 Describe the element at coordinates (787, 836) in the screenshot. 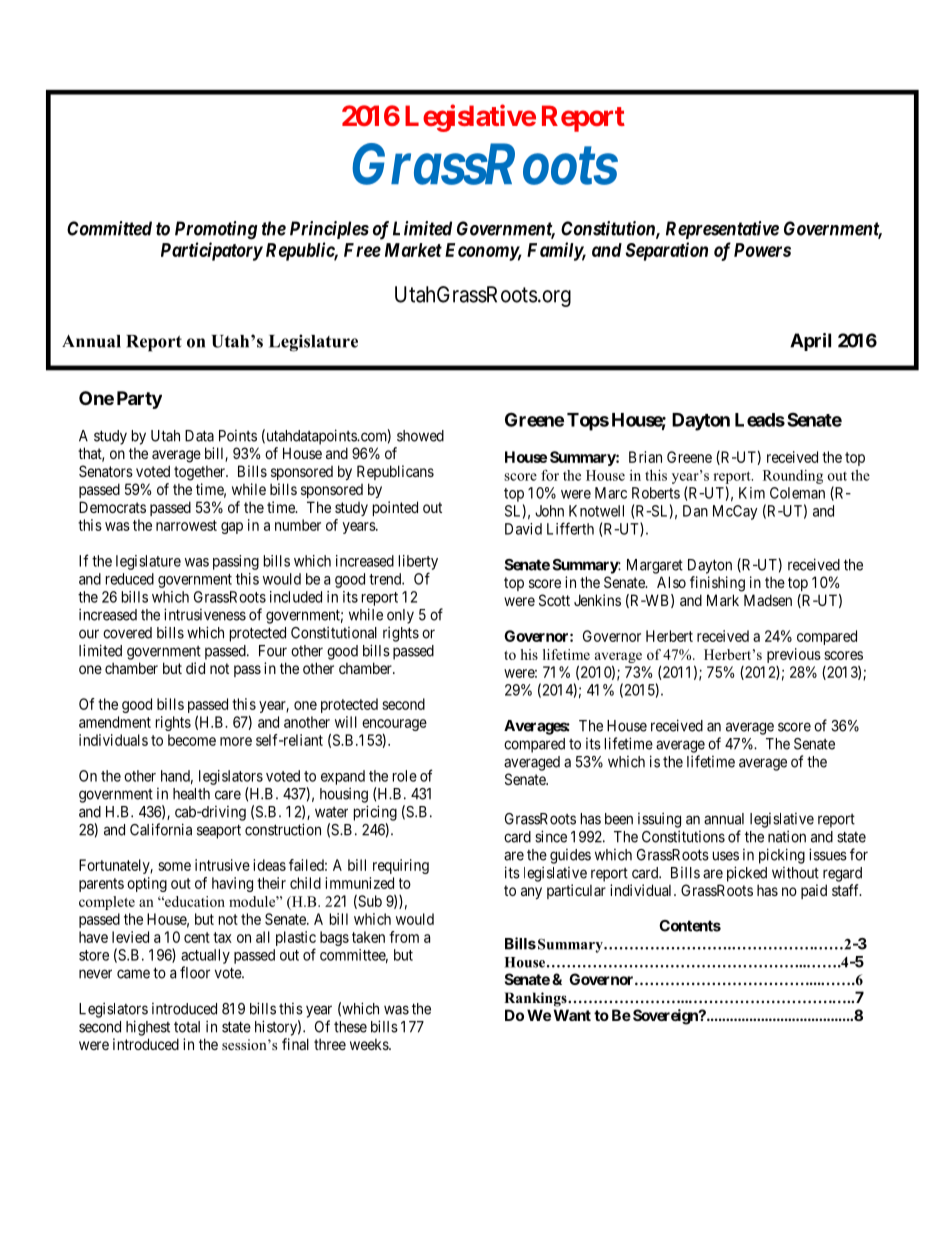

I see `nation` at that location.
